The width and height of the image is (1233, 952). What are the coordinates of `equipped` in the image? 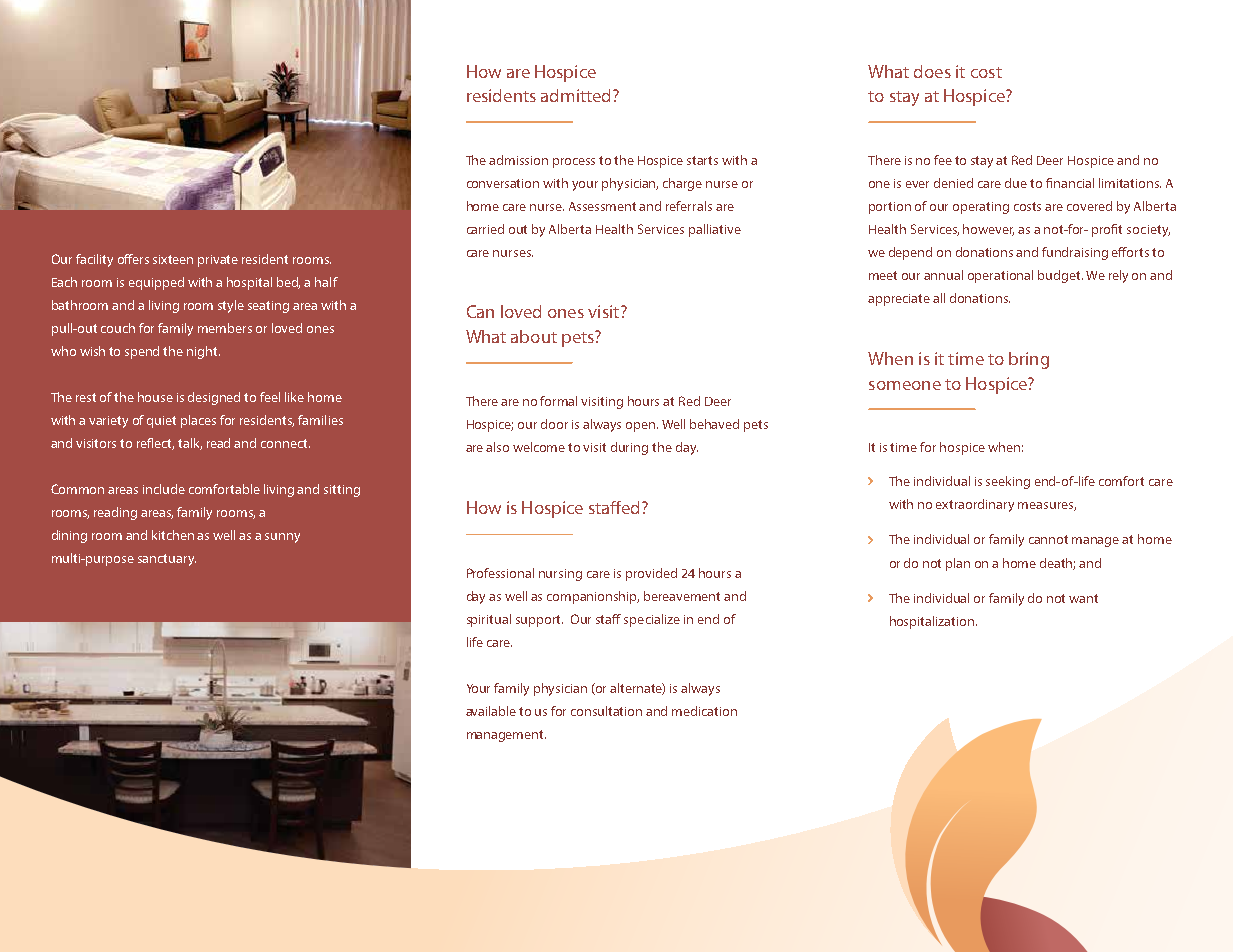 It's located at (156, 283).
